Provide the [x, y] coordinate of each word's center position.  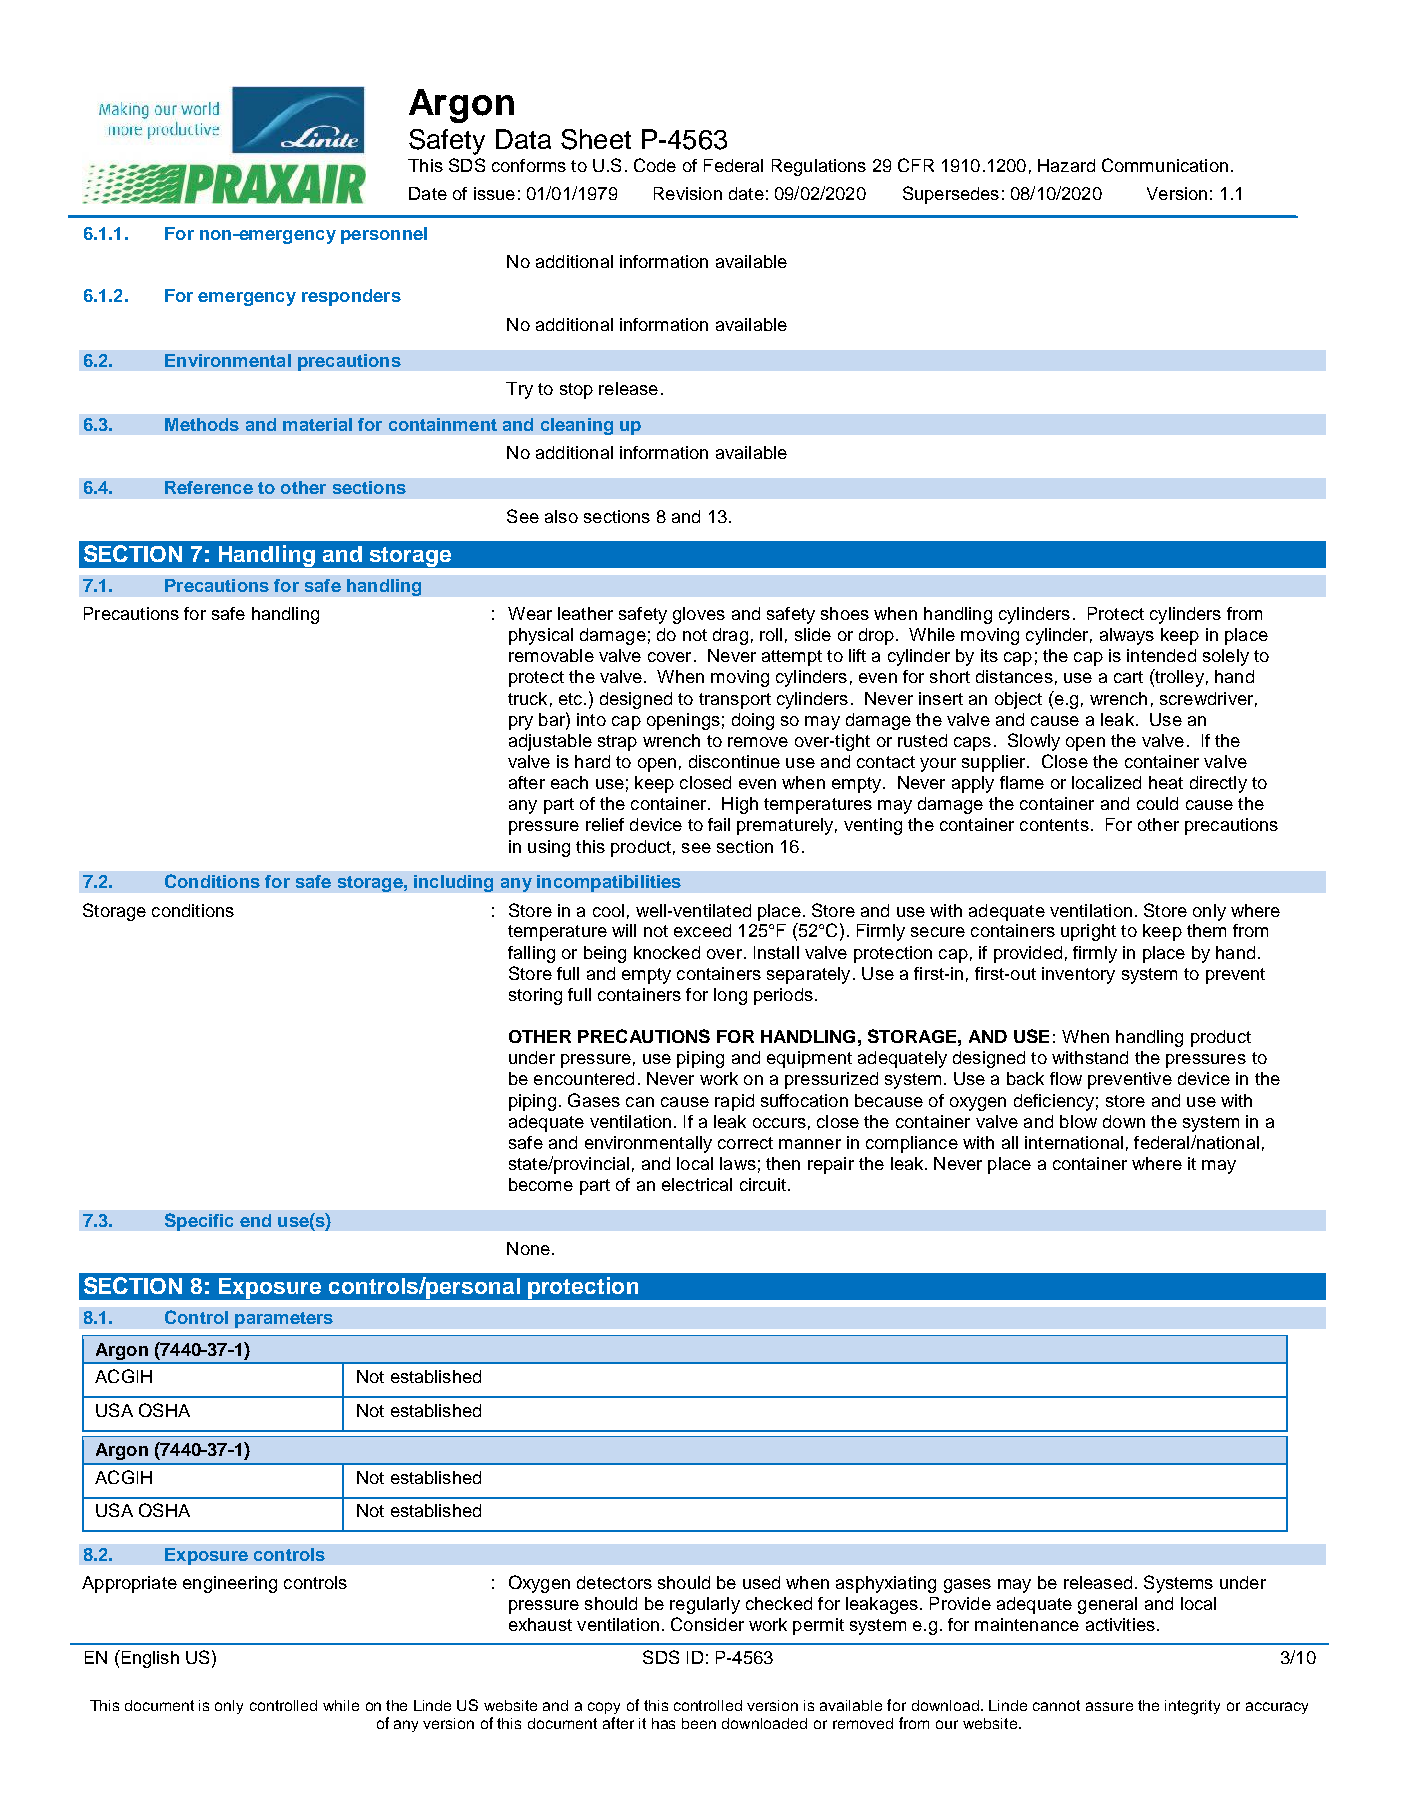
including [453, 883]
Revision [688, 193]
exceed [702, 930]
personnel [384, 235]
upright [1088, 932]
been [699, 1723]
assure [1109, 1706]
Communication [1165, 165]
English [149, 1659]
